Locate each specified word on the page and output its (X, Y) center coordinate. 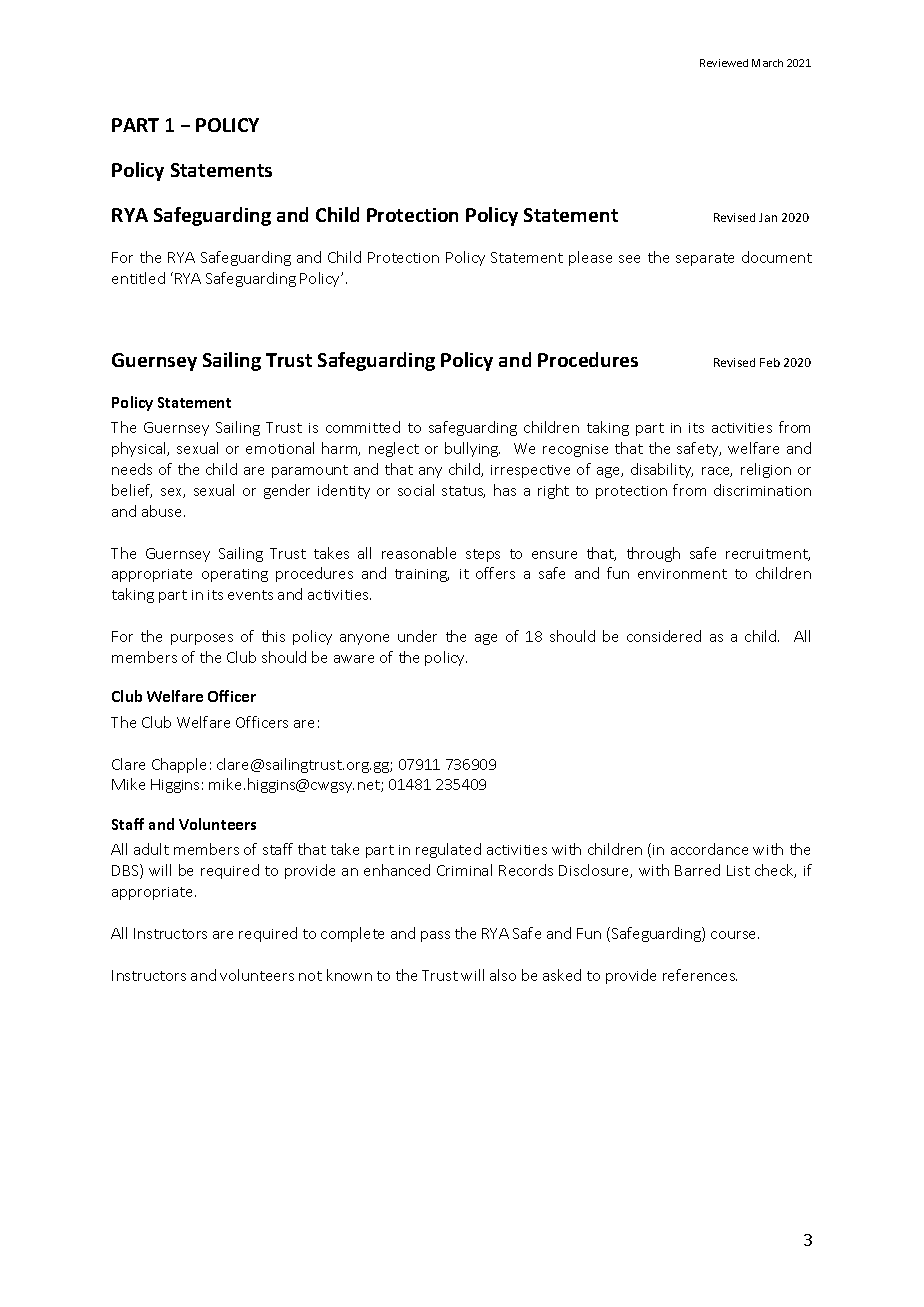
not (310, 976)
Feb (770, 362)
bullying (472, 449)
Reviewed (724, 63)
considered (664, 636)
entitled (138, 278)
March (767, 63)
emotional (280, 448)
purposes (202, 639)
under (417, 636)
